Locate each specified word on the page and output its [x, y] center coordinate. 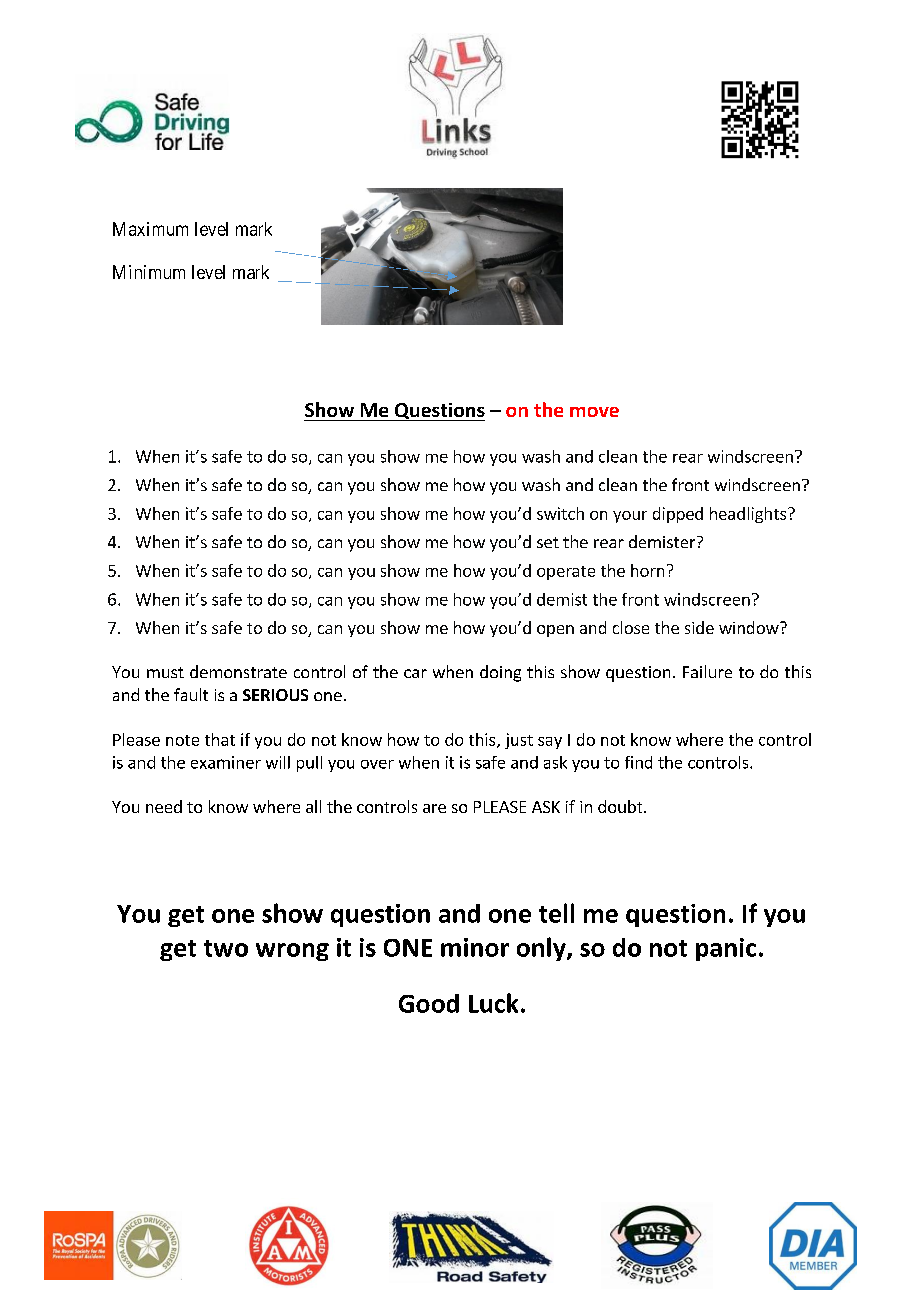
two [226, 948]
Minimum [149, 272]
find [638, 762]
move [594, 412]
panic [726, 949]
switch [560, 513]
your [630, 517]
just [519, 741]
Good [429, 1003]
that [220, 739]
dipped [678, 515]
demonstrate [238, 671]
